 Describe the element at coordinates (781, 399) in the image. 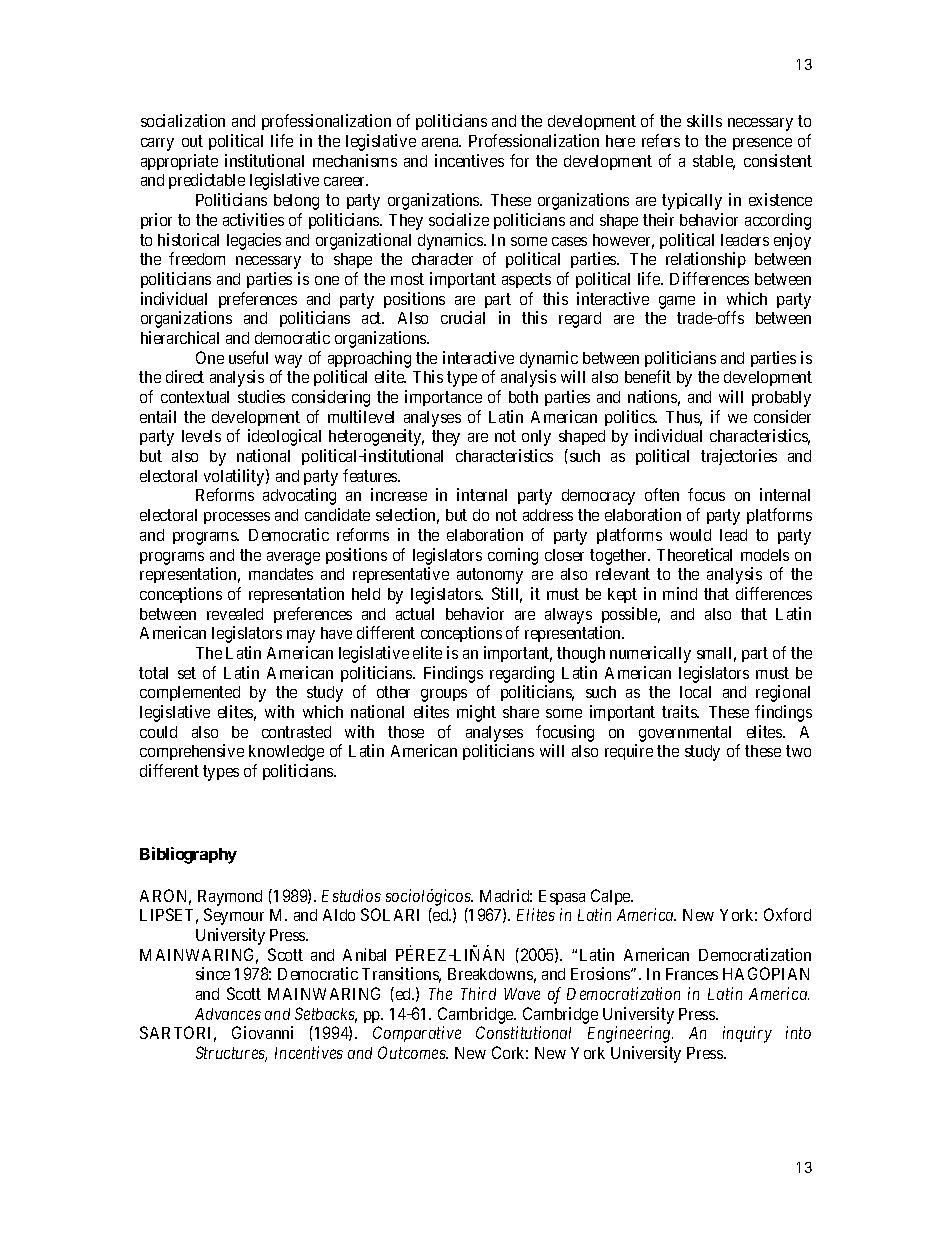

I see `probably` at that location.
